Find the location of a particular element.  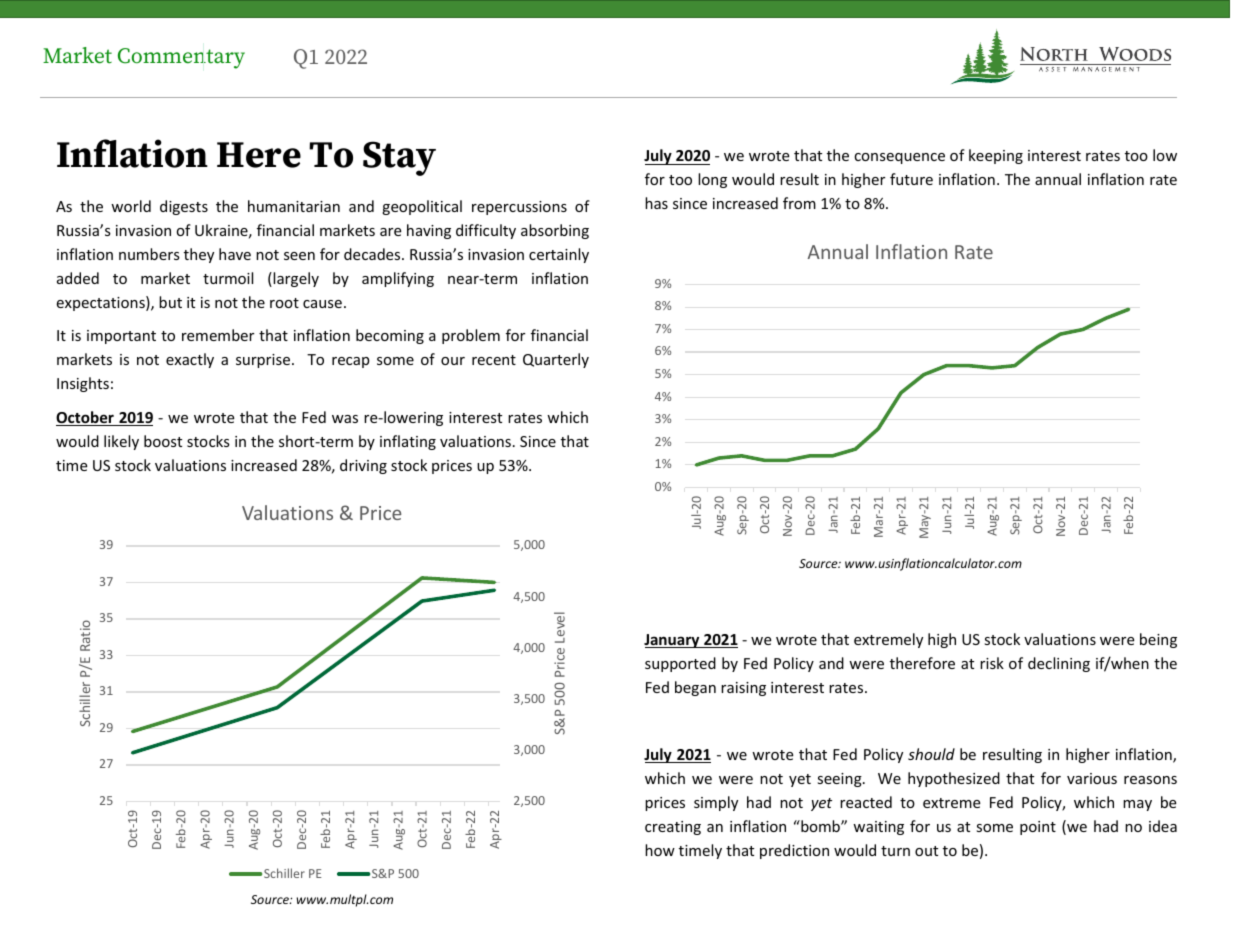

remember is located at coordinates (218, 335).
